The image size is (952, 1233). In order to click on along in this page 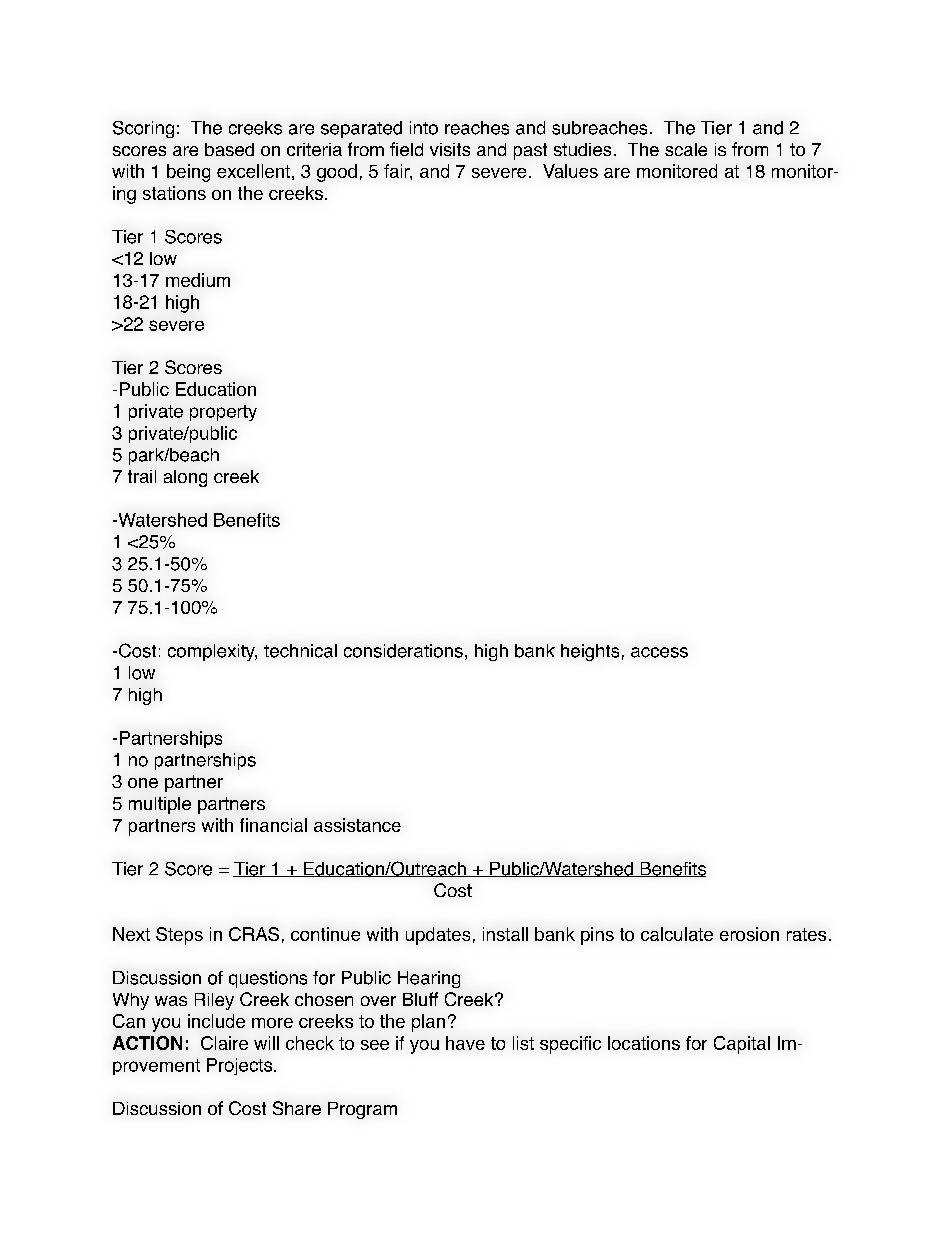, I will do `click(185, 478)`.
